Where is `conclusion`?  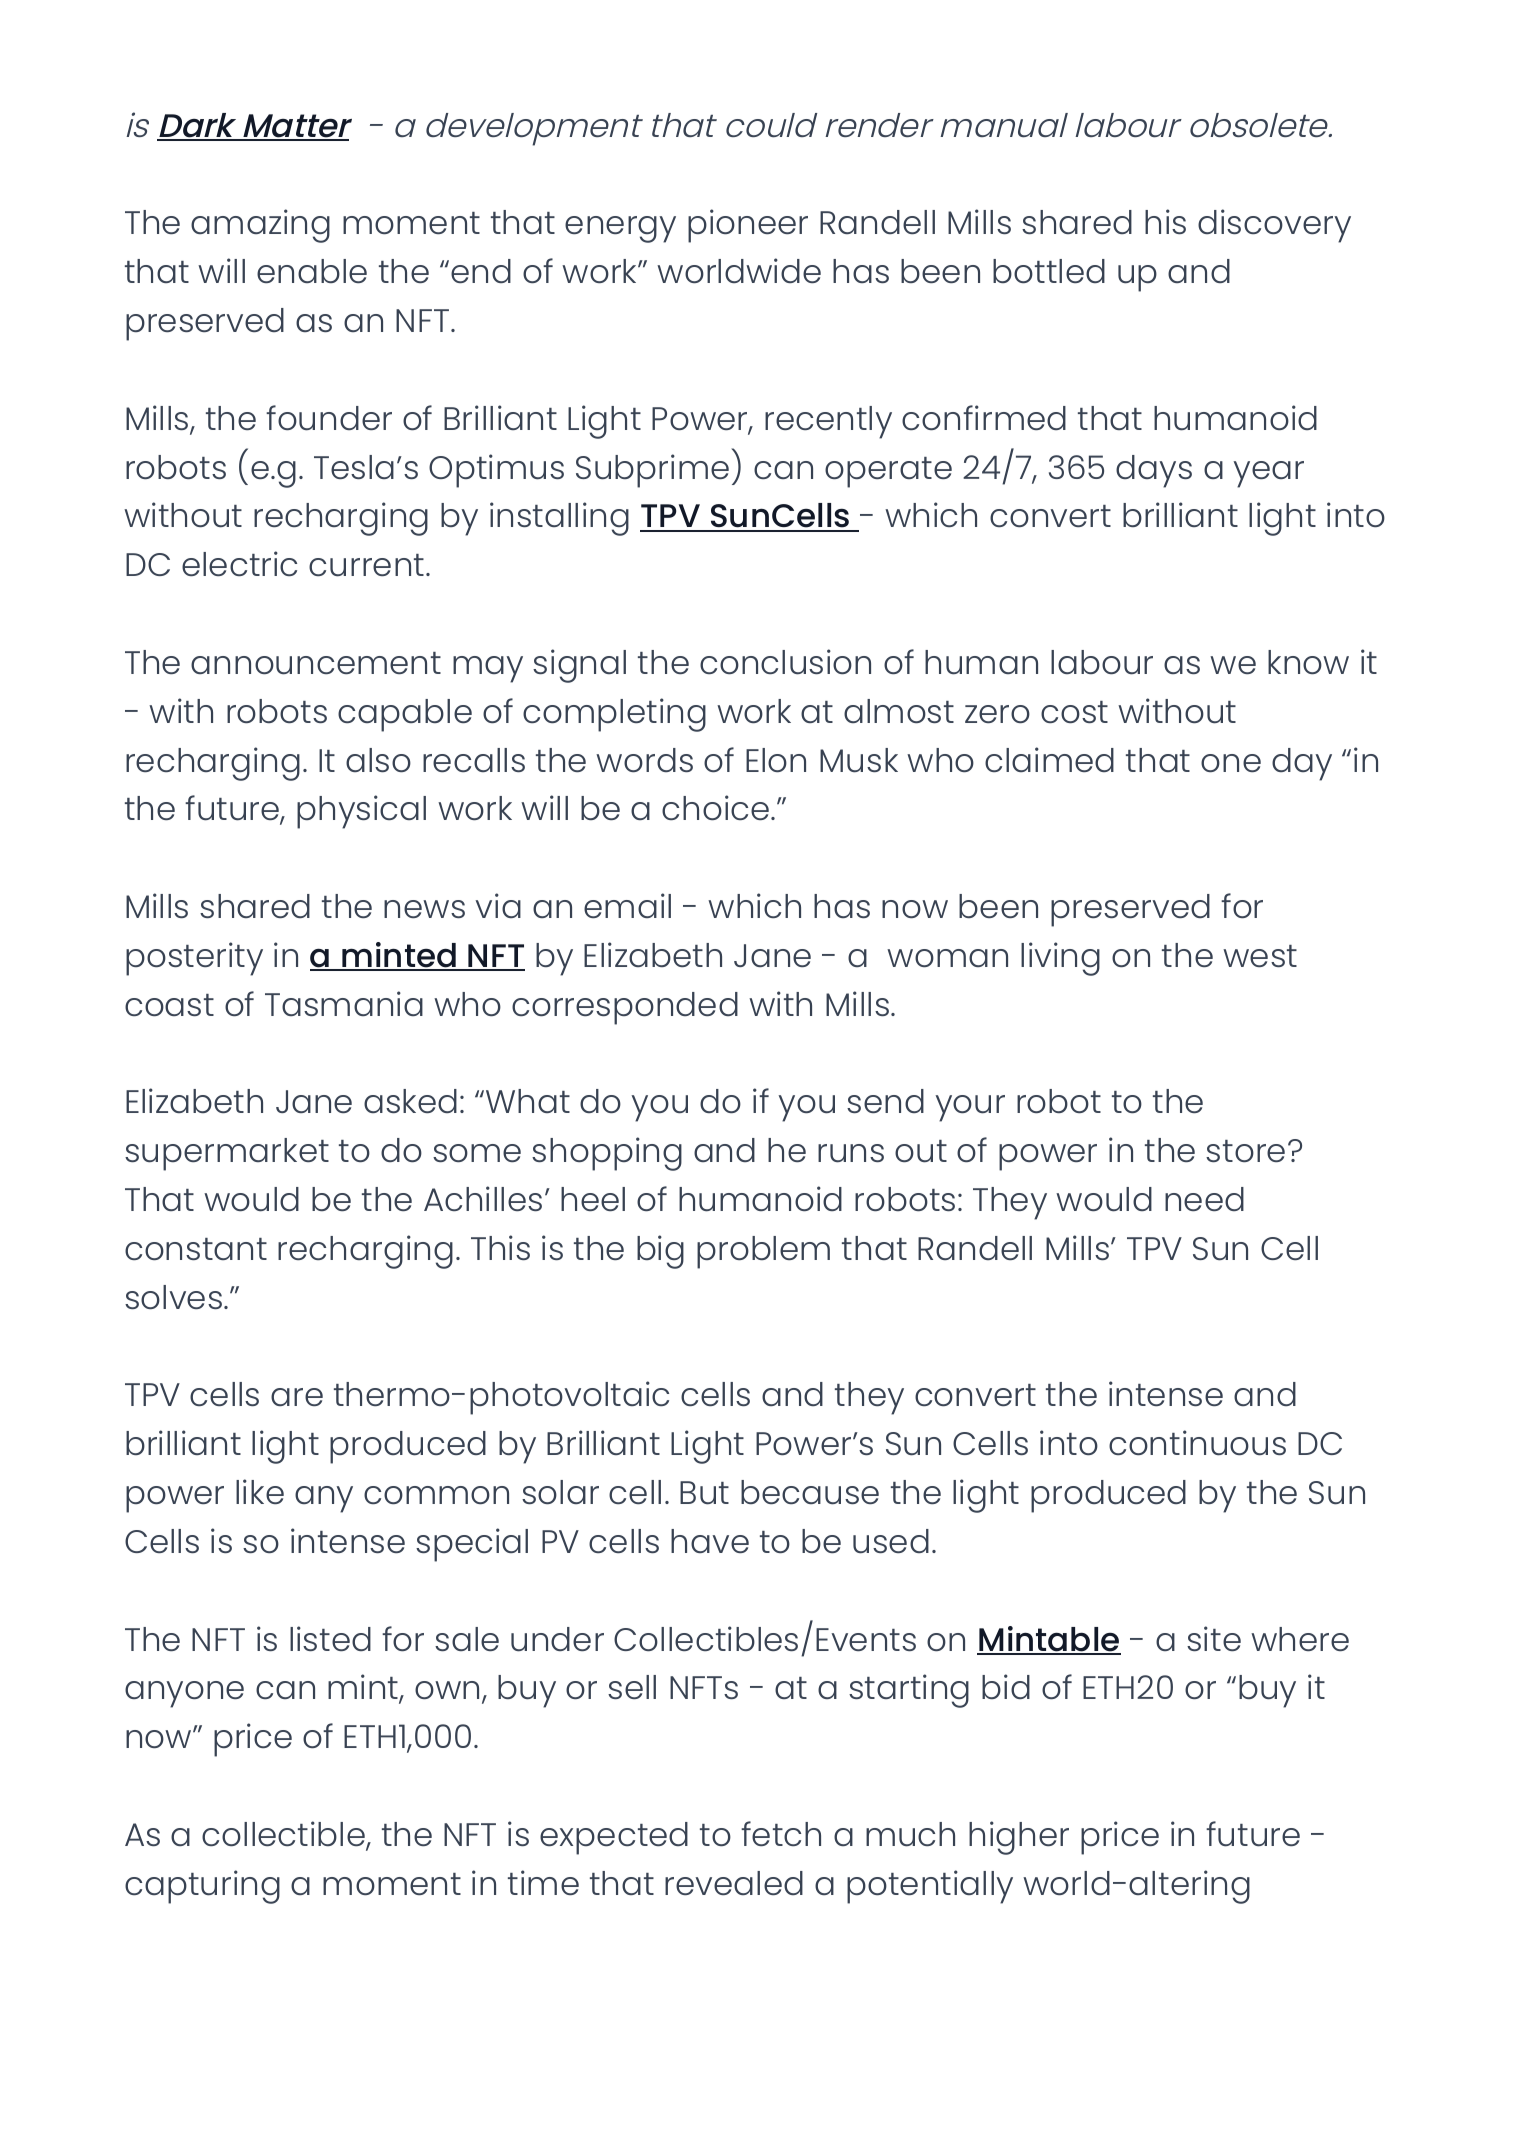 conclusion is located at coordinates (785, 662).
